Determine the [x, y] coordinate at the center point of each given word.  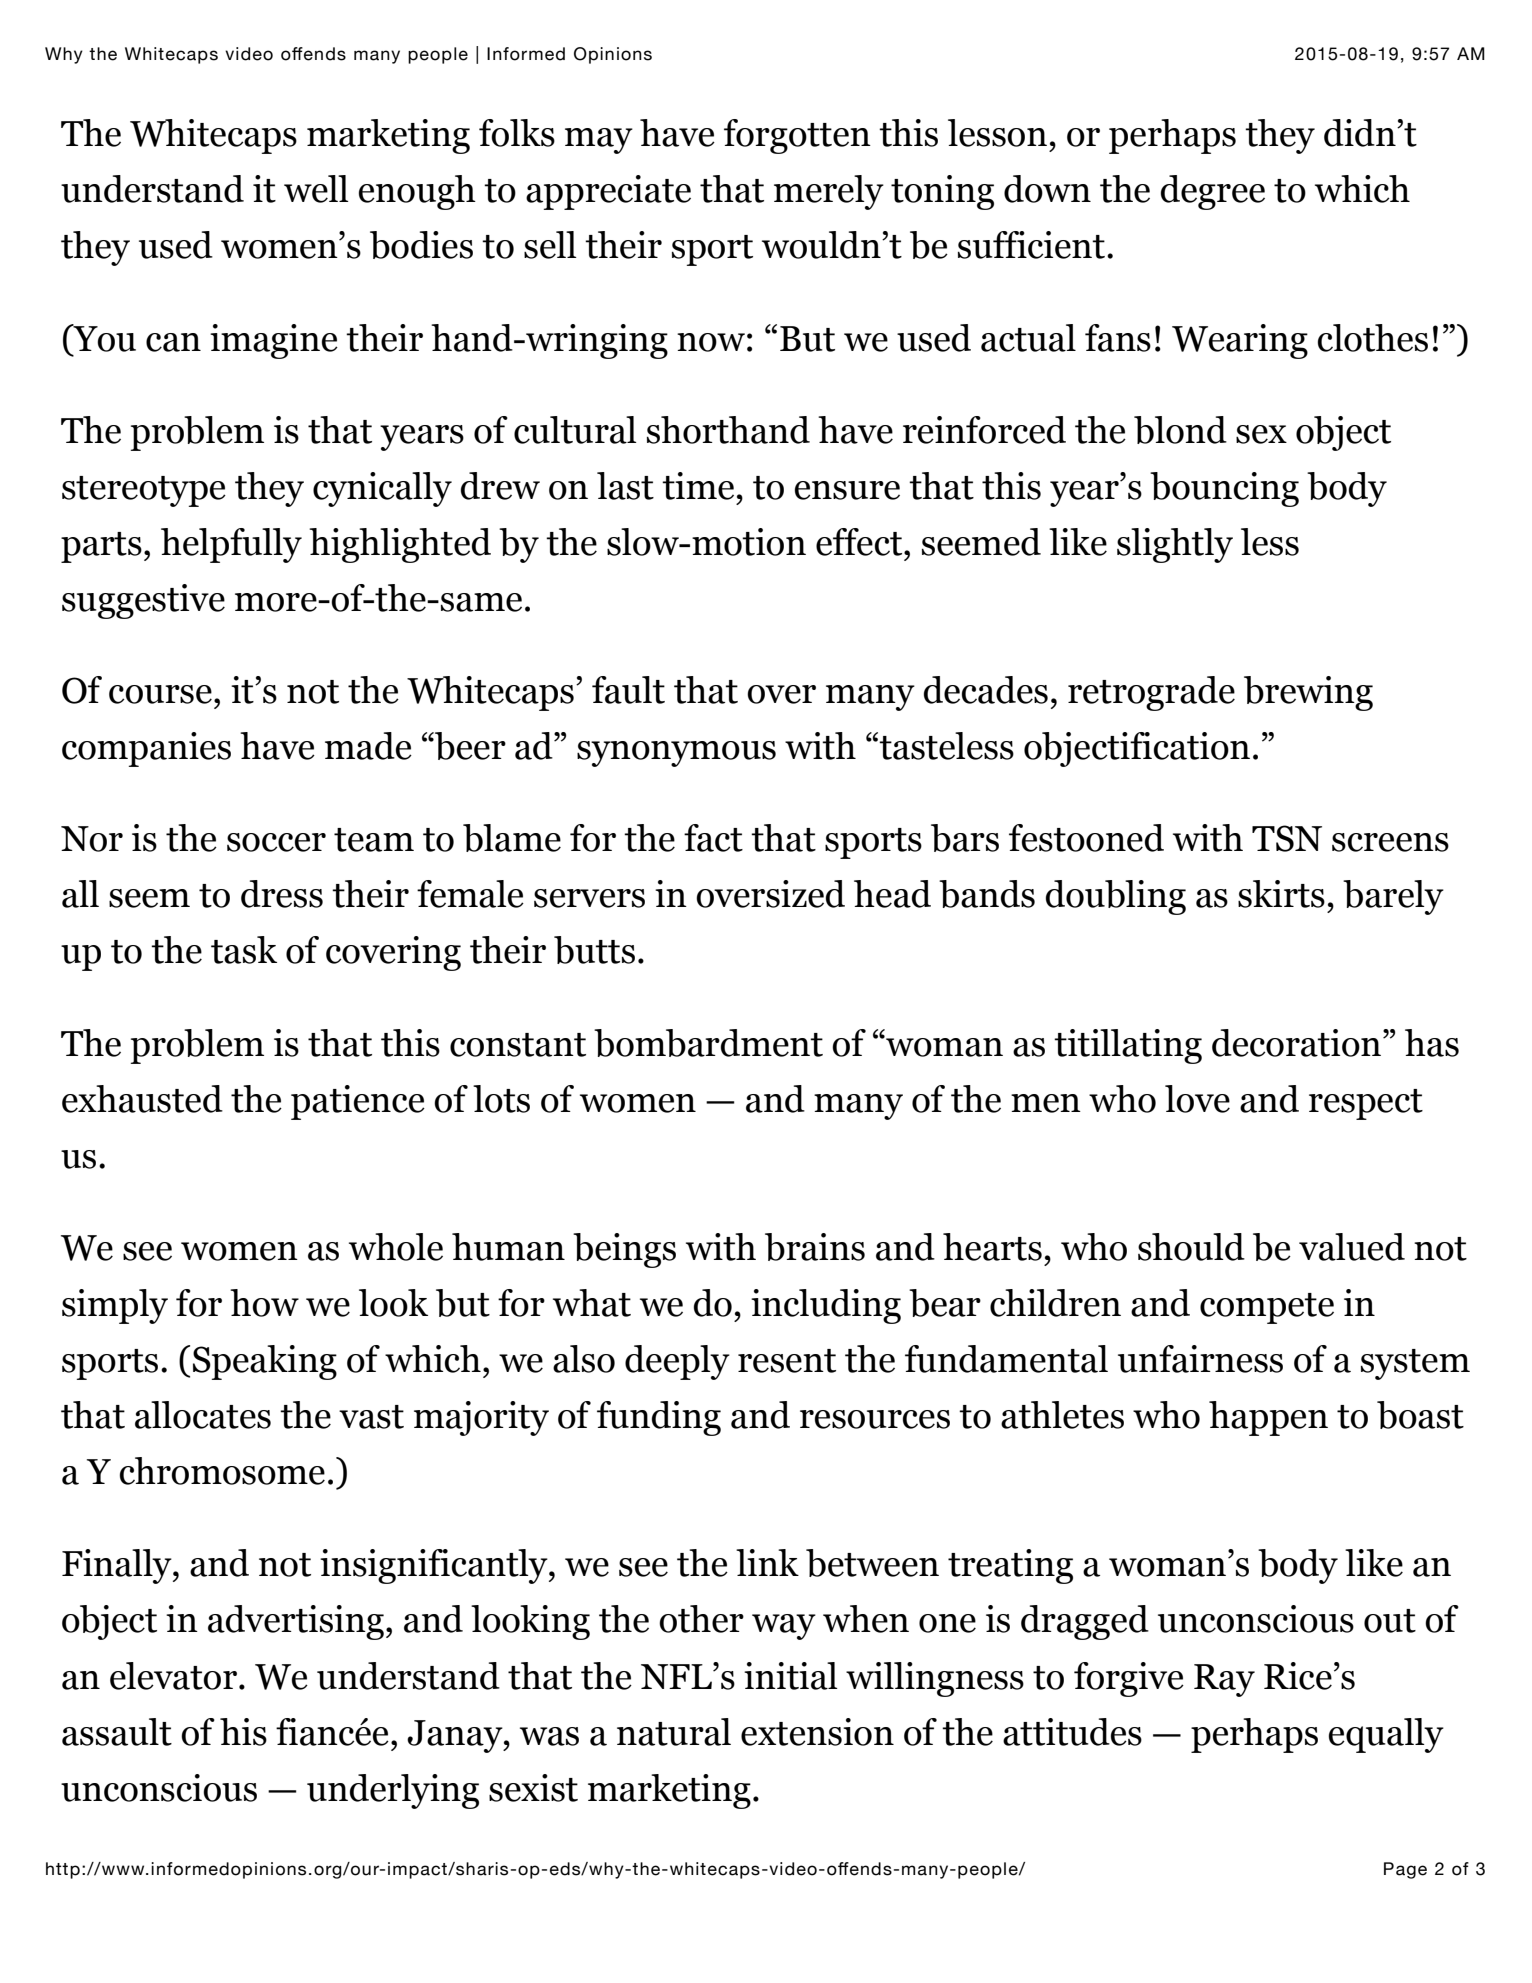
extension [817, 1732]
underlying [393, 1791]
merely [829, 192]
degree [1213, 192]
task [244, 950]
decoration [1296, 1043]
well [316, 189]
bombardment [708, 1043]
